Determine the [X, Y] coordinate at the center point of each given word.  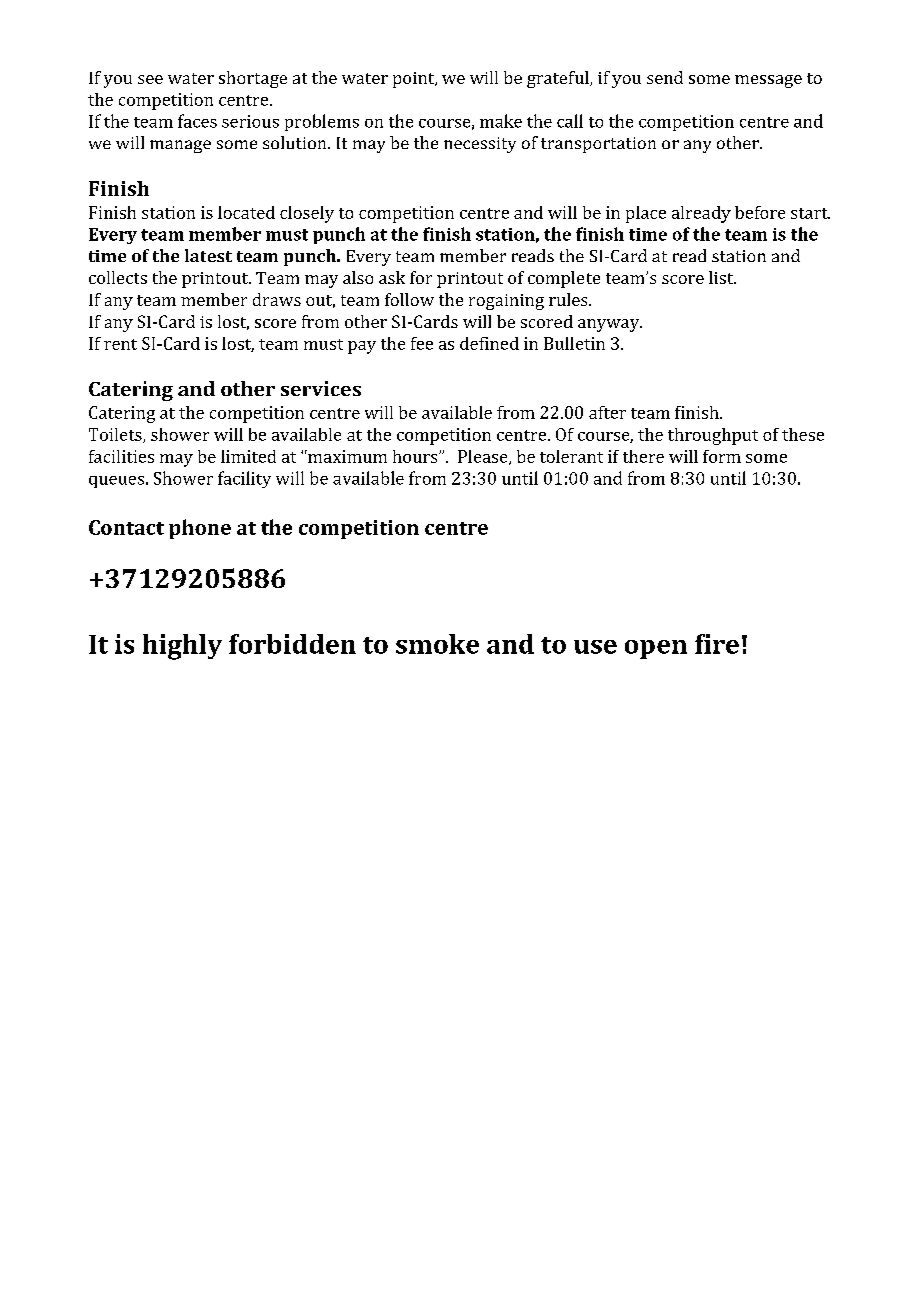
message [768, 81]
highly [182, 647]
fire [717, 644]
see [150, 79]
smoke [437, 644]
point [415, 80]
